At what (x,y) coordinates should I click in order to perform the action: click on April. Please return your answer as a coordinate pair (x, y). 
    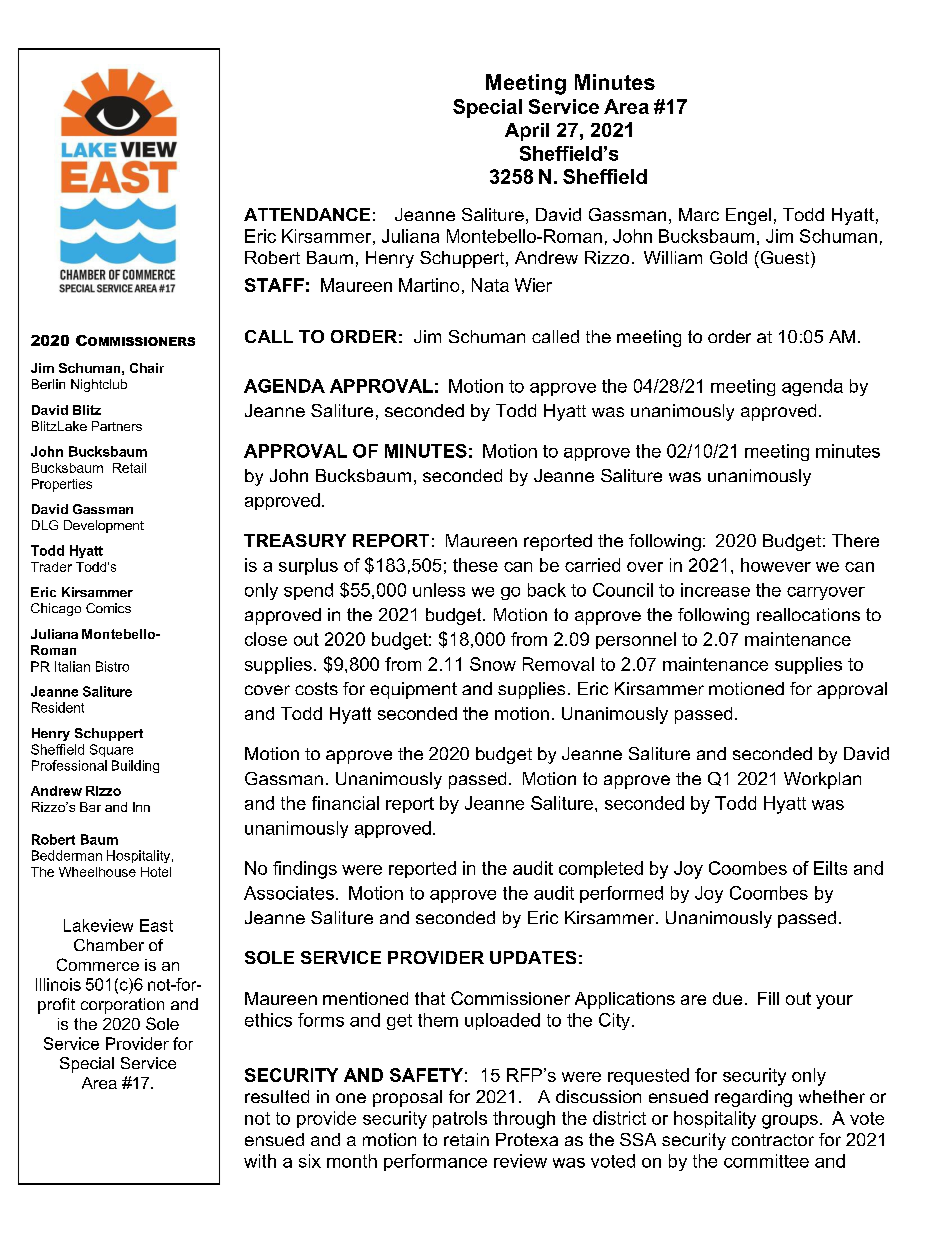
    Looking at the image, I should click on (527, 132).
